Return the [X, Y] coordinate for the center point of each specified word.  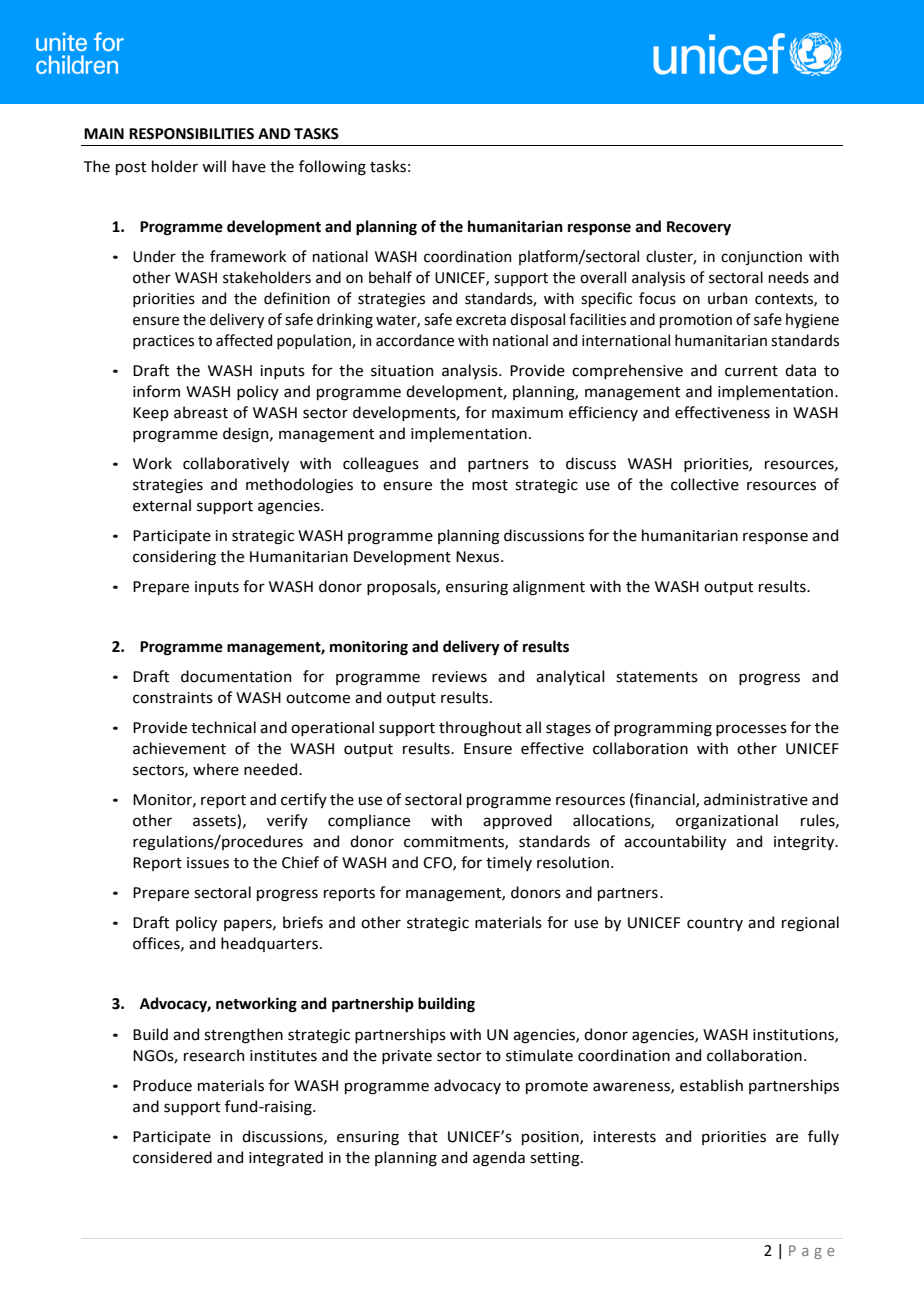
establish [711, 1085]
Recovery [699, 228]
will [214, 166]
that [423, 1136]
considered [172, 1157]
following [332, 168]
